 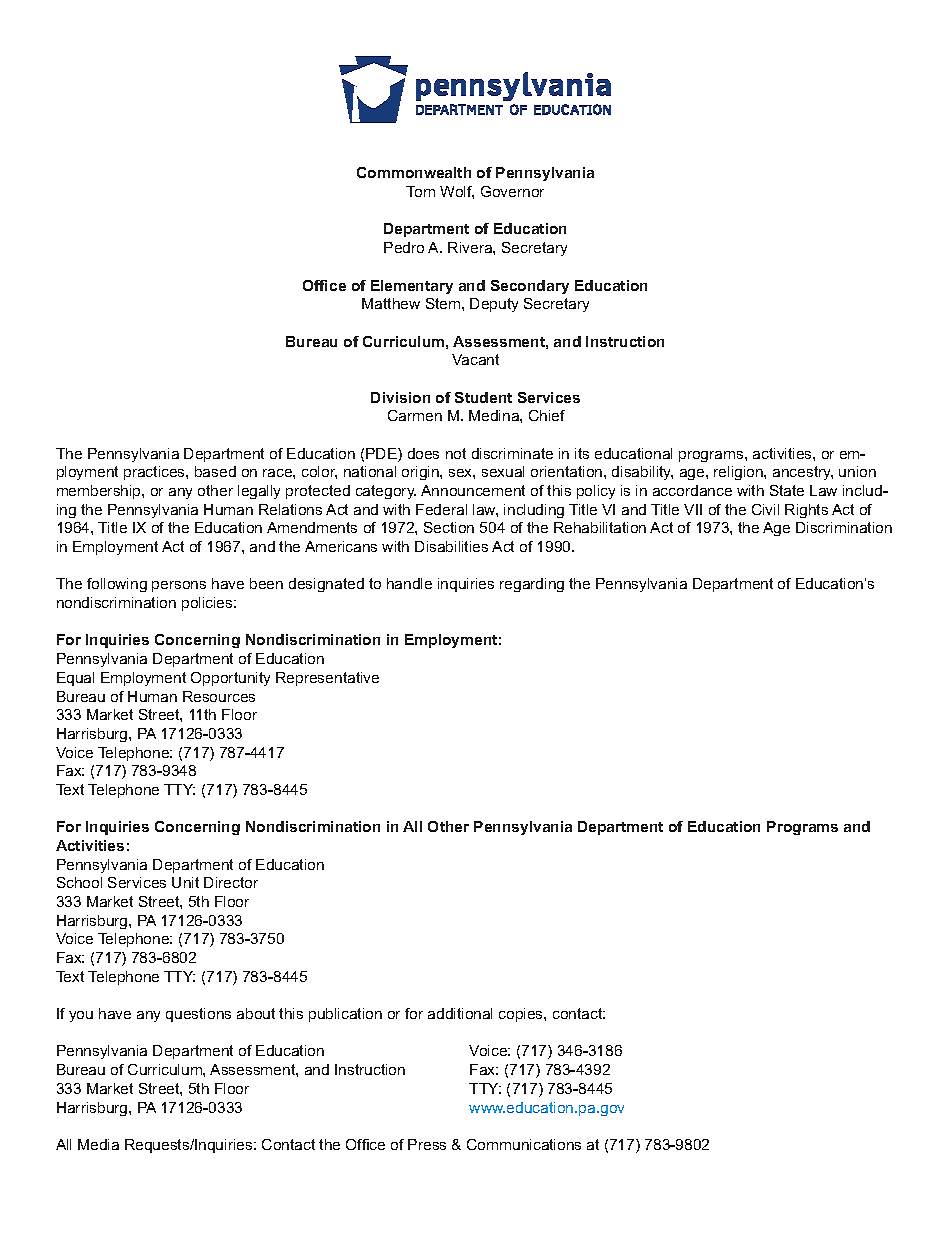 What do you see at coordinates (512, 191) in the screenshot?
I see `Governor` at bounding box center [512, 191].
